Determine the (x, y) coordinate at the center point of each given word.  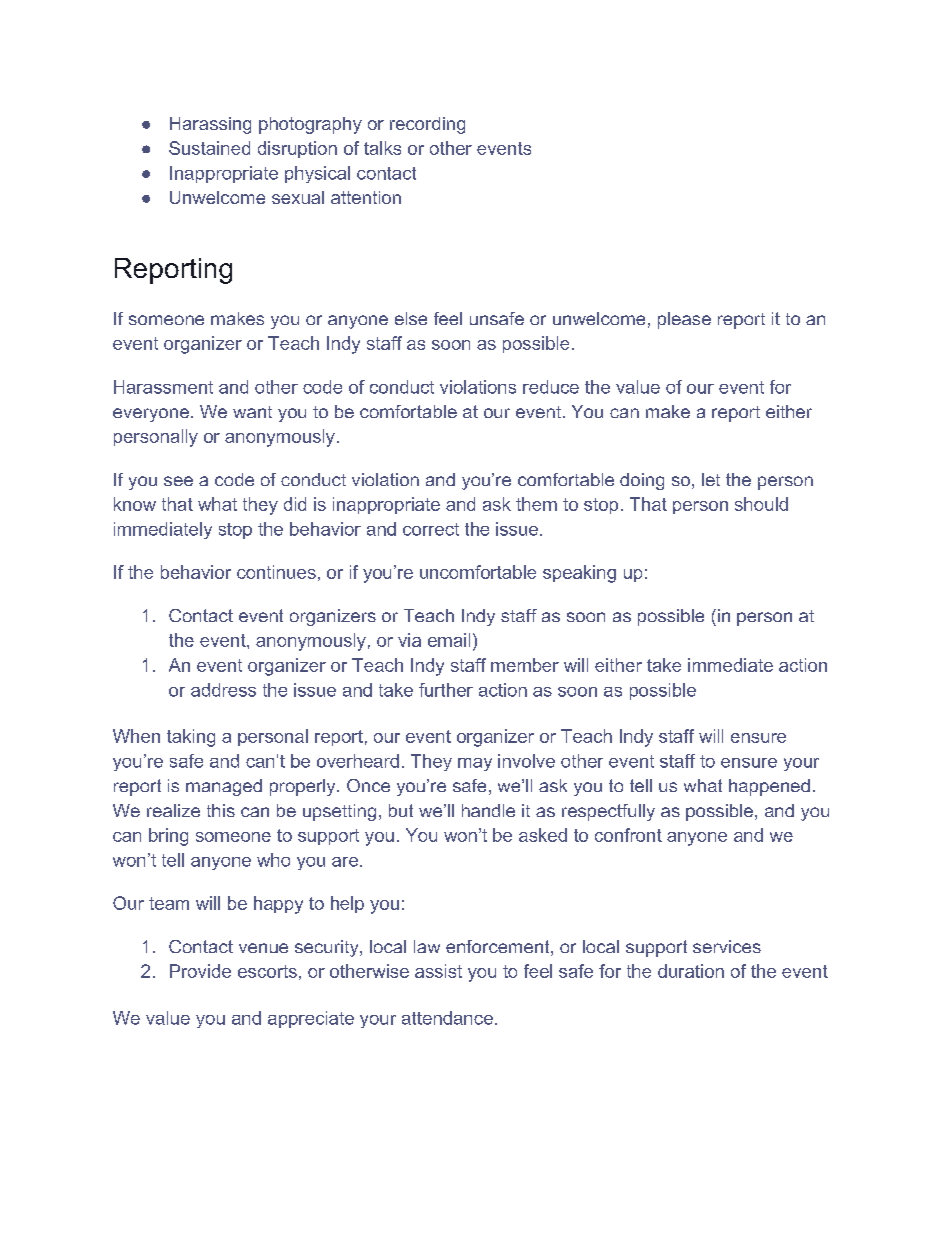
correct (431, 529)
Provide (200, 971)
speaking (579, 574)
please (684, 320)
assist (438, 971)
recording (427, 125)
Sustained (209, 148)
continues (276, 572)
